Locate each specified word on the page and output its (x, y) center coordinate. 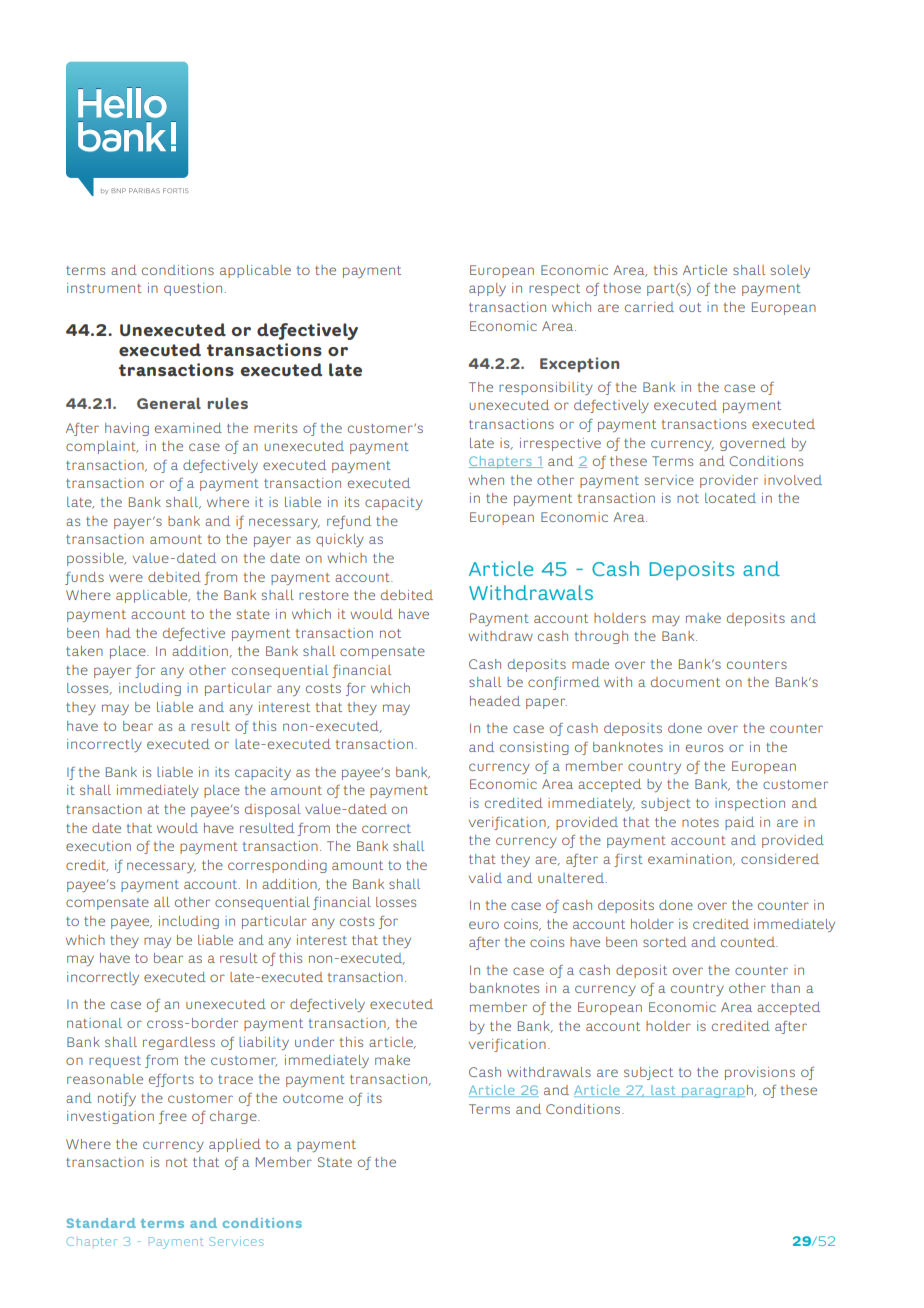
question (193, 289)
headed (495, 701)
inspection (750, 804)
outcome (313, 1098)
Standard (101, 1223)
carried (649, 307)
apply (487, 289)
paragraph (717, 1091)
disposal (273, 810)
